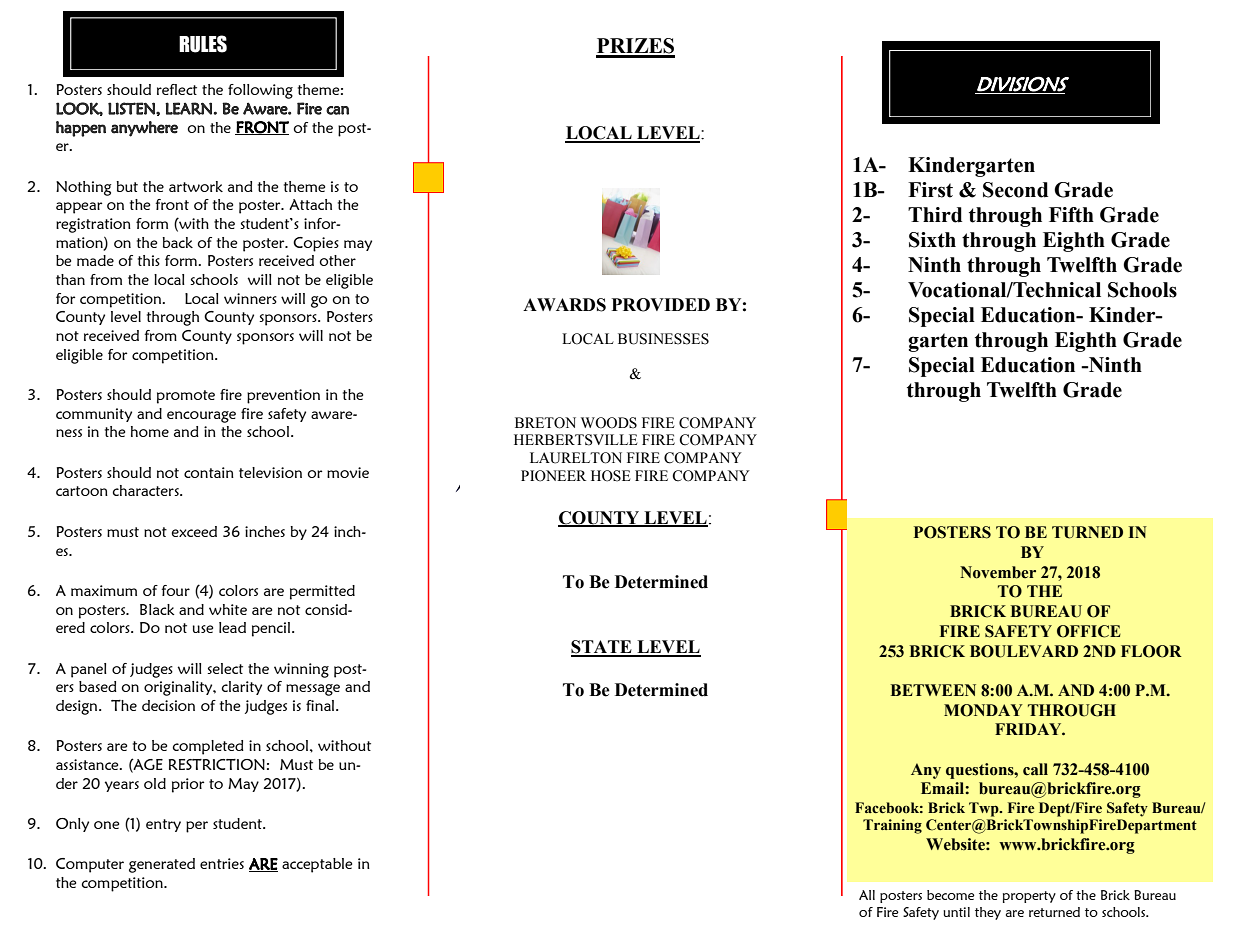  I want to click on winners, so click(250, 298).
